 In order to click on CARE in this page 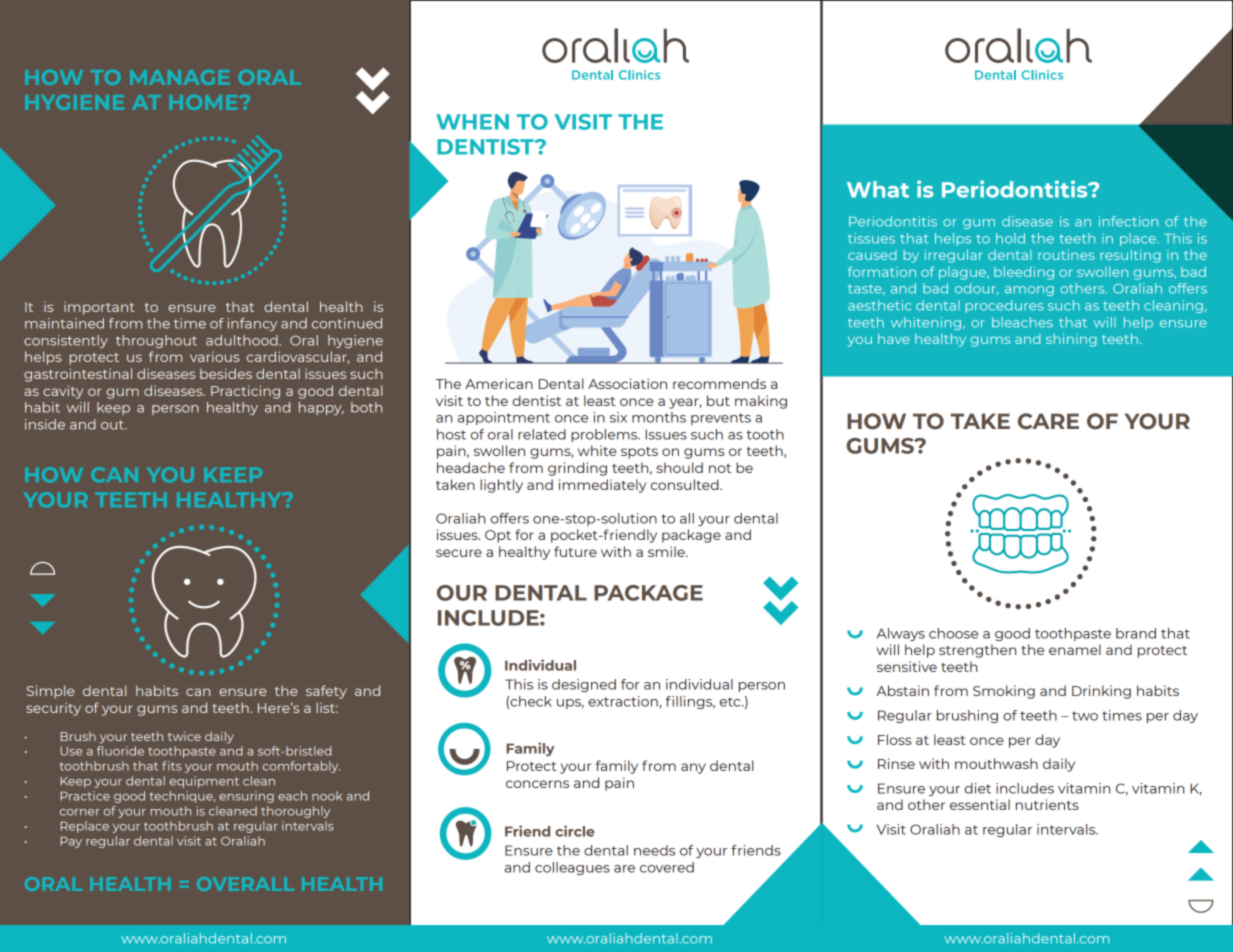, I will do `click(1048, 421)`.
